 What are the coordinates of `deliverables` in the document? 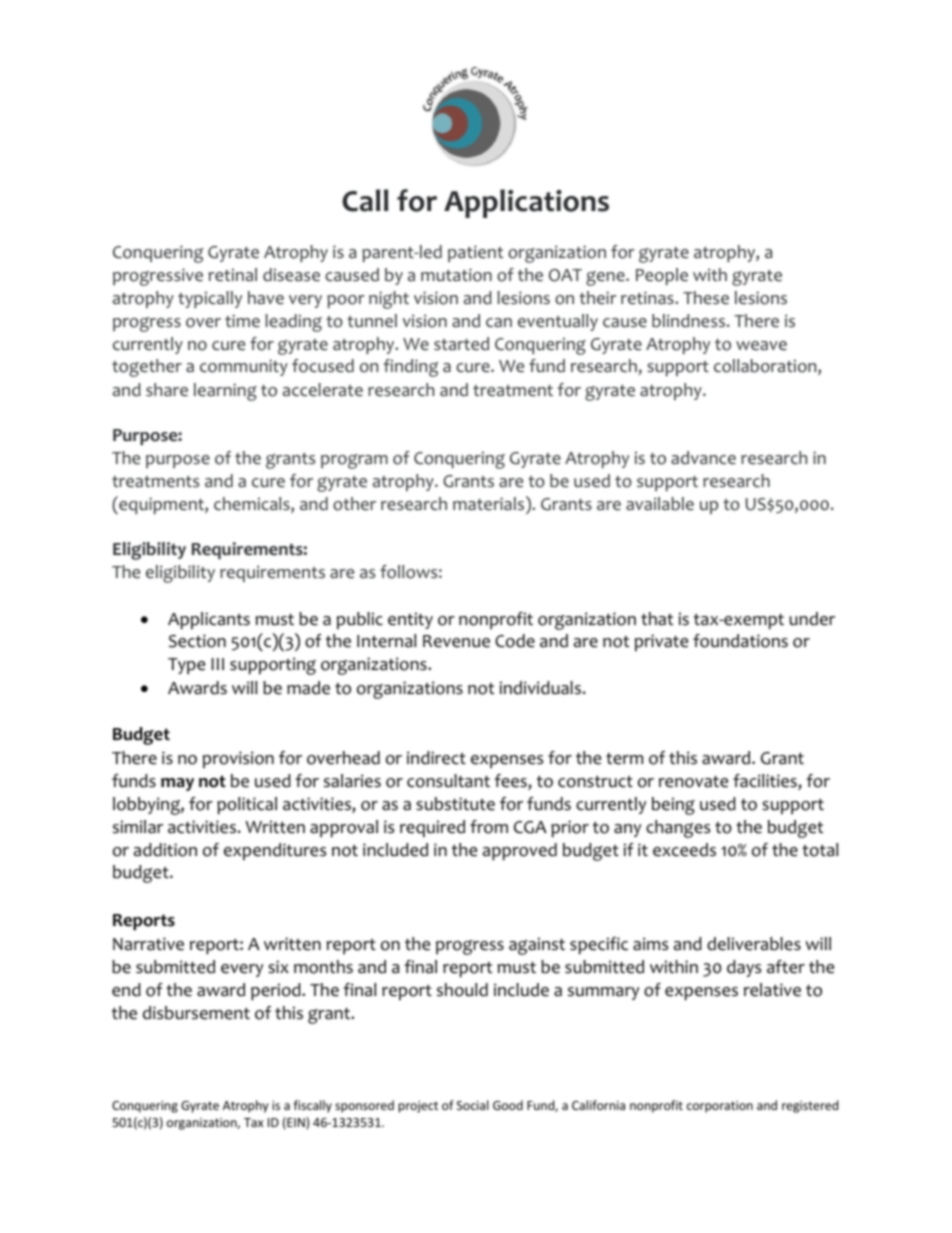 It's located at (754, 944).
